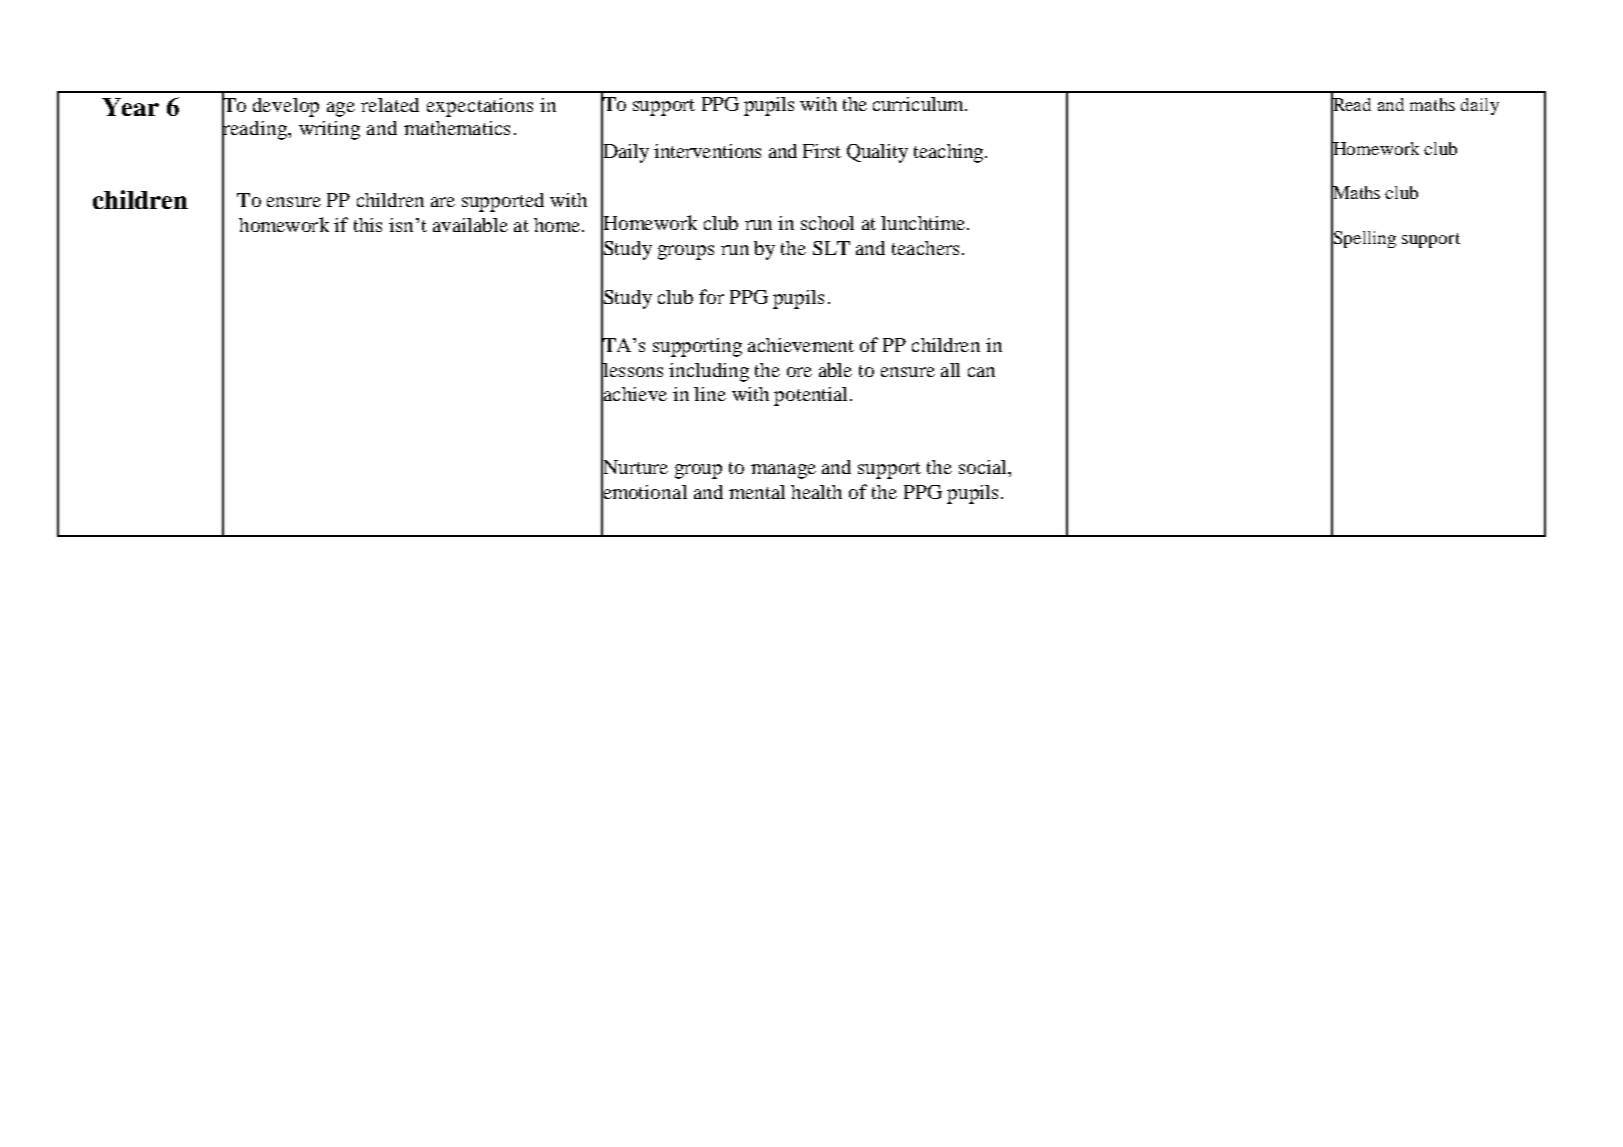  What do you see at coordinates (443, 202) in the screenshot?
I see `are` at bounding box center [443, 202].
